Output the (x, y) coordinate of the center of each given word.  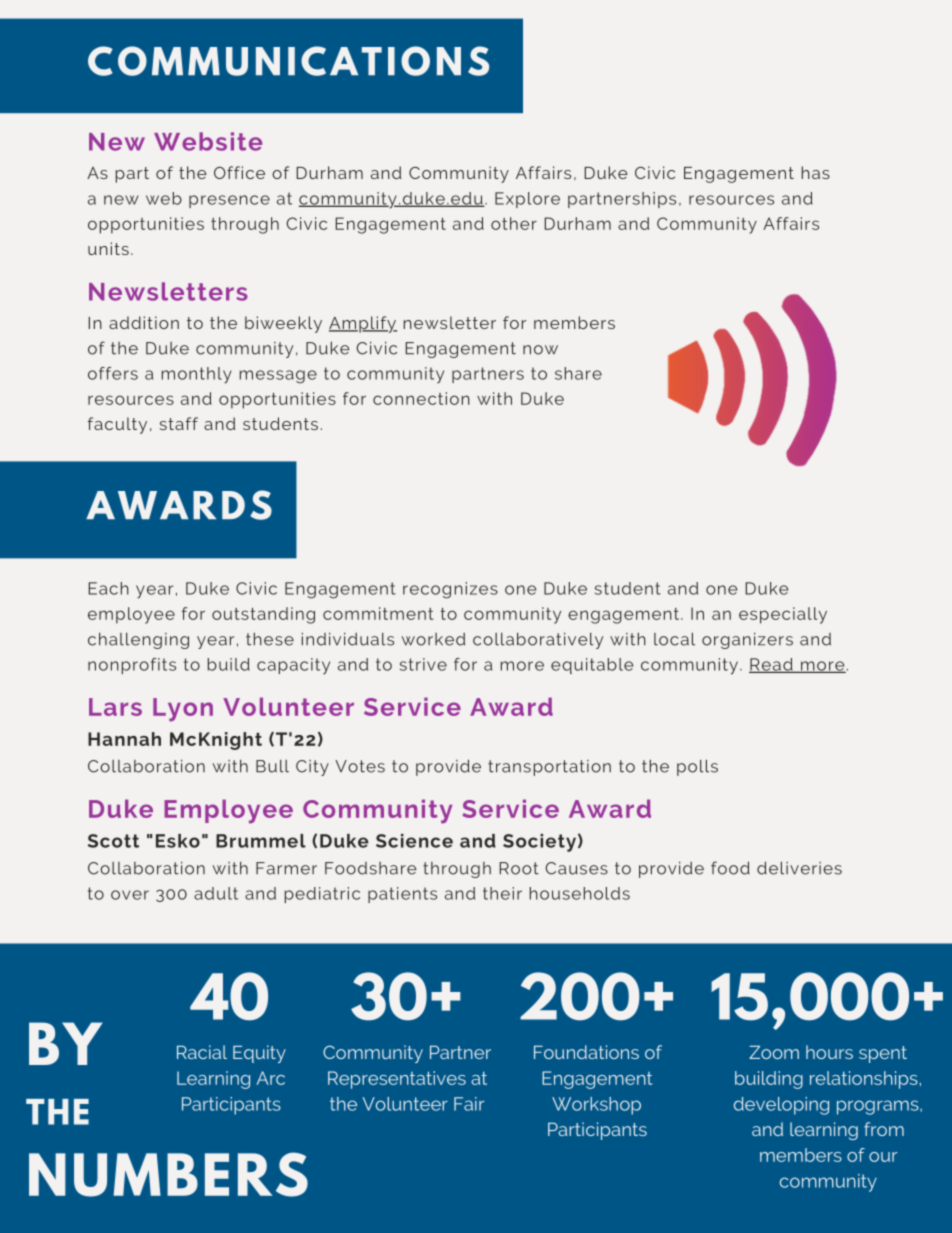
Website (208, 141)
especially (783, 615)
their (502, 893)
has (816, 172)
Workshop (596, 1106)
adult (216, 893)
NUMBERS (168, 1174)
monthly (197, 375)
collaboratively (538, 640)
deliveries (799, 868)
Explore (527, 200)
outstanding (263, 615)
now (540, 350)
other (514, 223)
